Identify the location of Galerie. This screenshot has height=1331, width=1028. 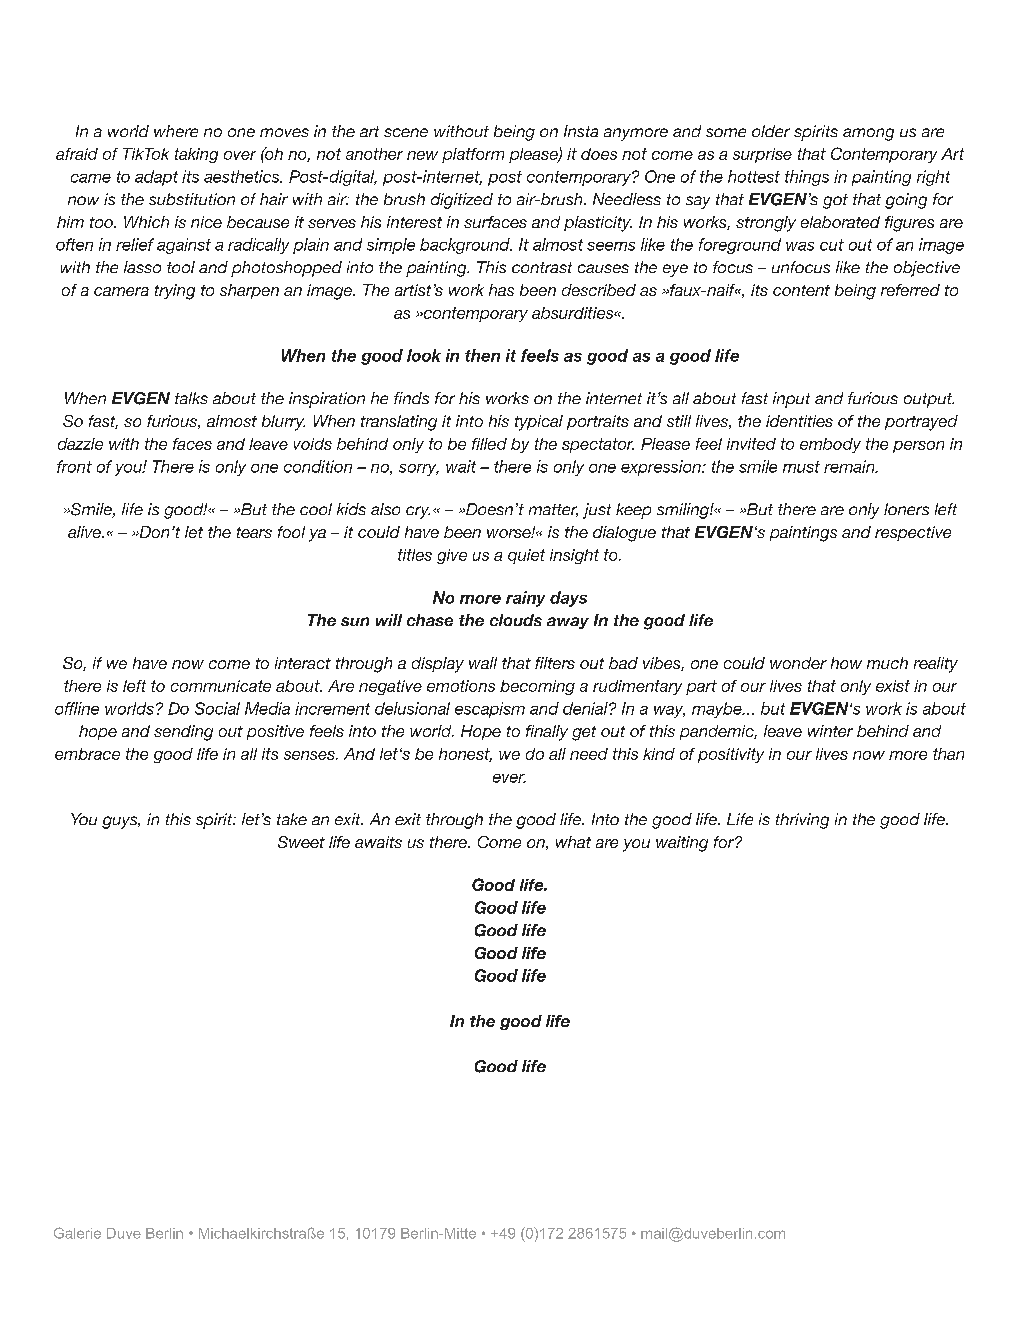
(77, 1233).
